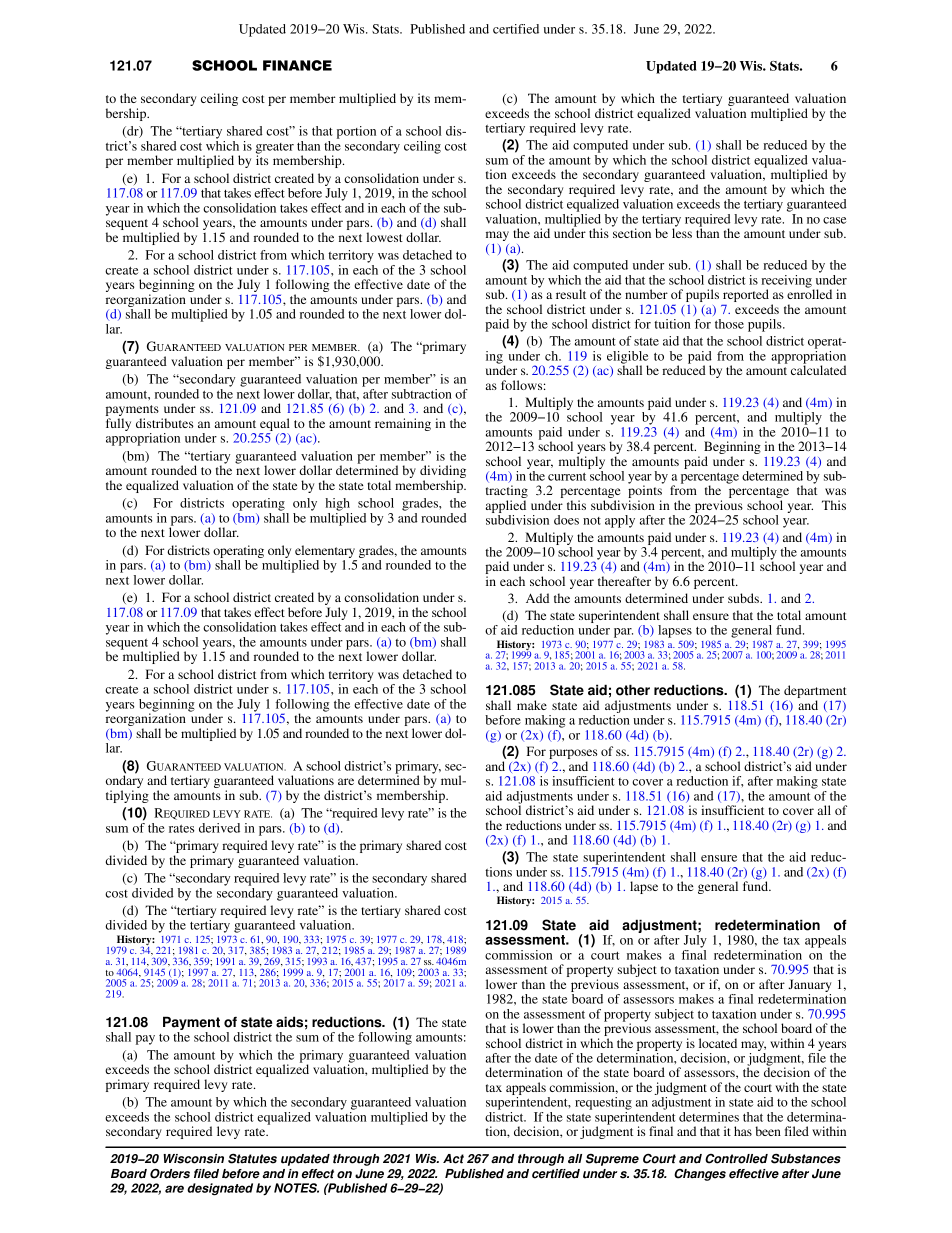  What do you see at coordinates (736, 1159) in the page?
I see `Controlled` at bounding box center [736, 1159].
